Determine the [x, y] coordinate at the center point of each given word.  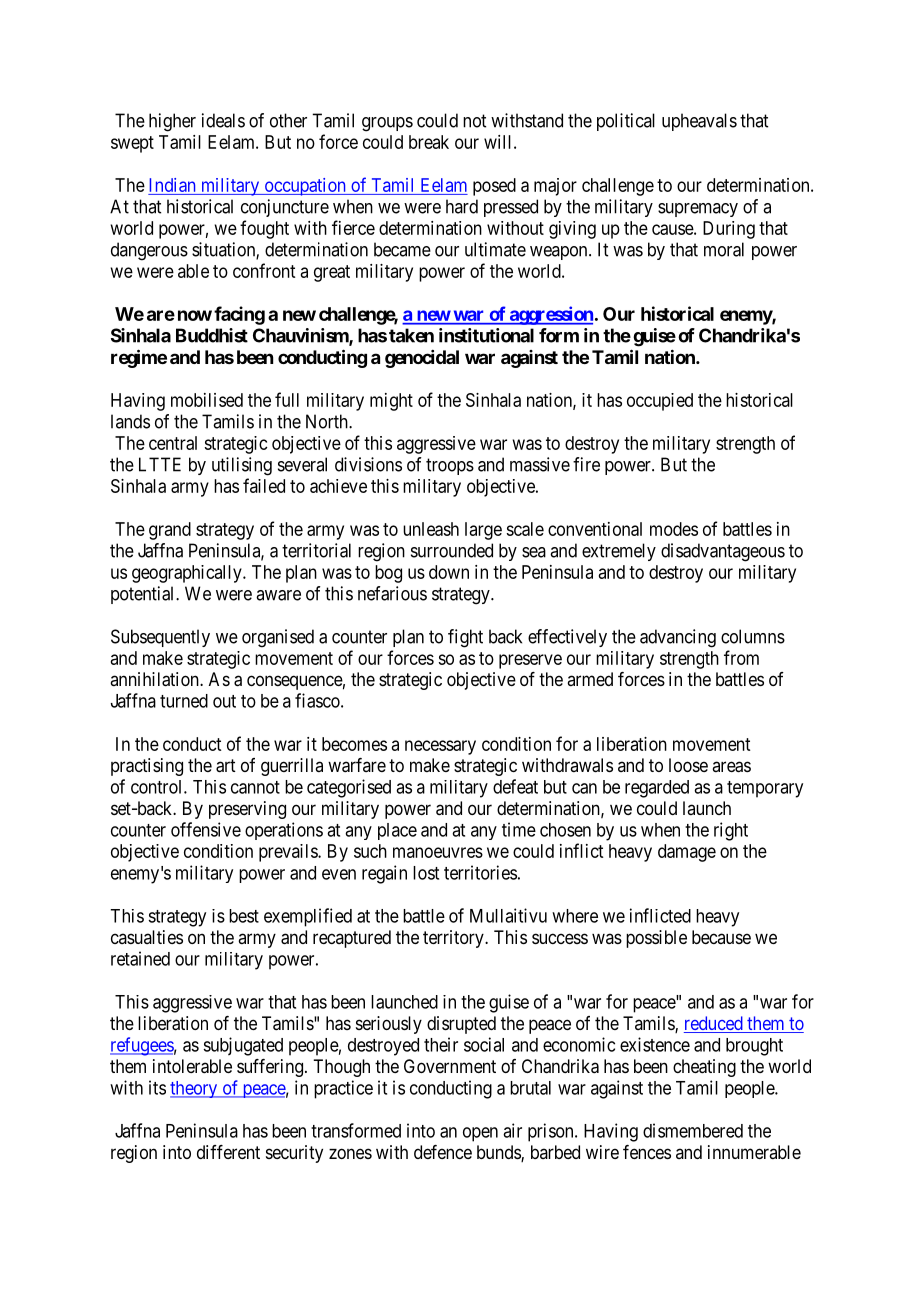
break [429, 142]
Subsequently [160, 638]
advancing [678, 638]
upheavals [699, 122]
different [228, 1152]
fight [465, 638]
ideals [223, 120]
